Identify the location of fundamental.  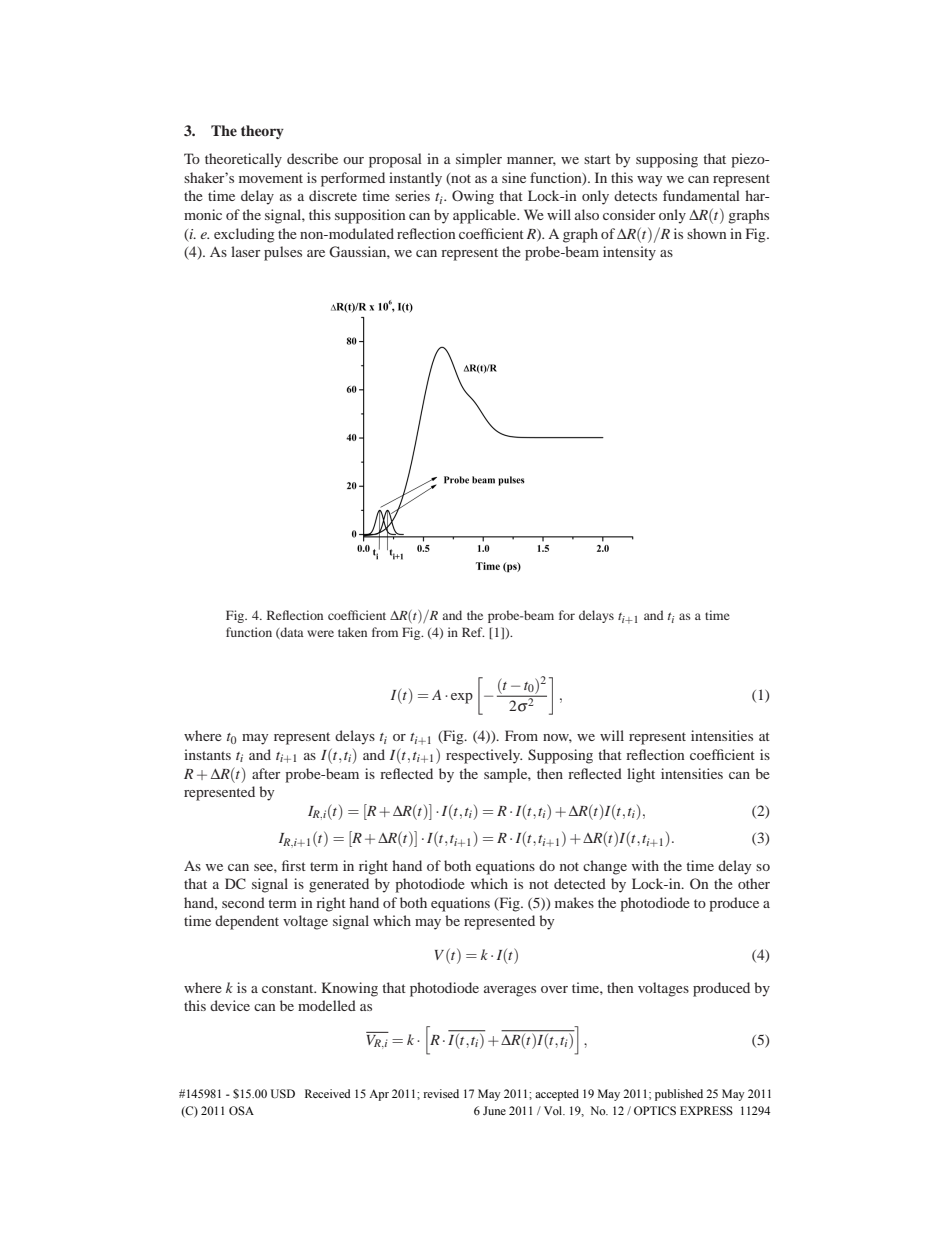
(701, 195).
